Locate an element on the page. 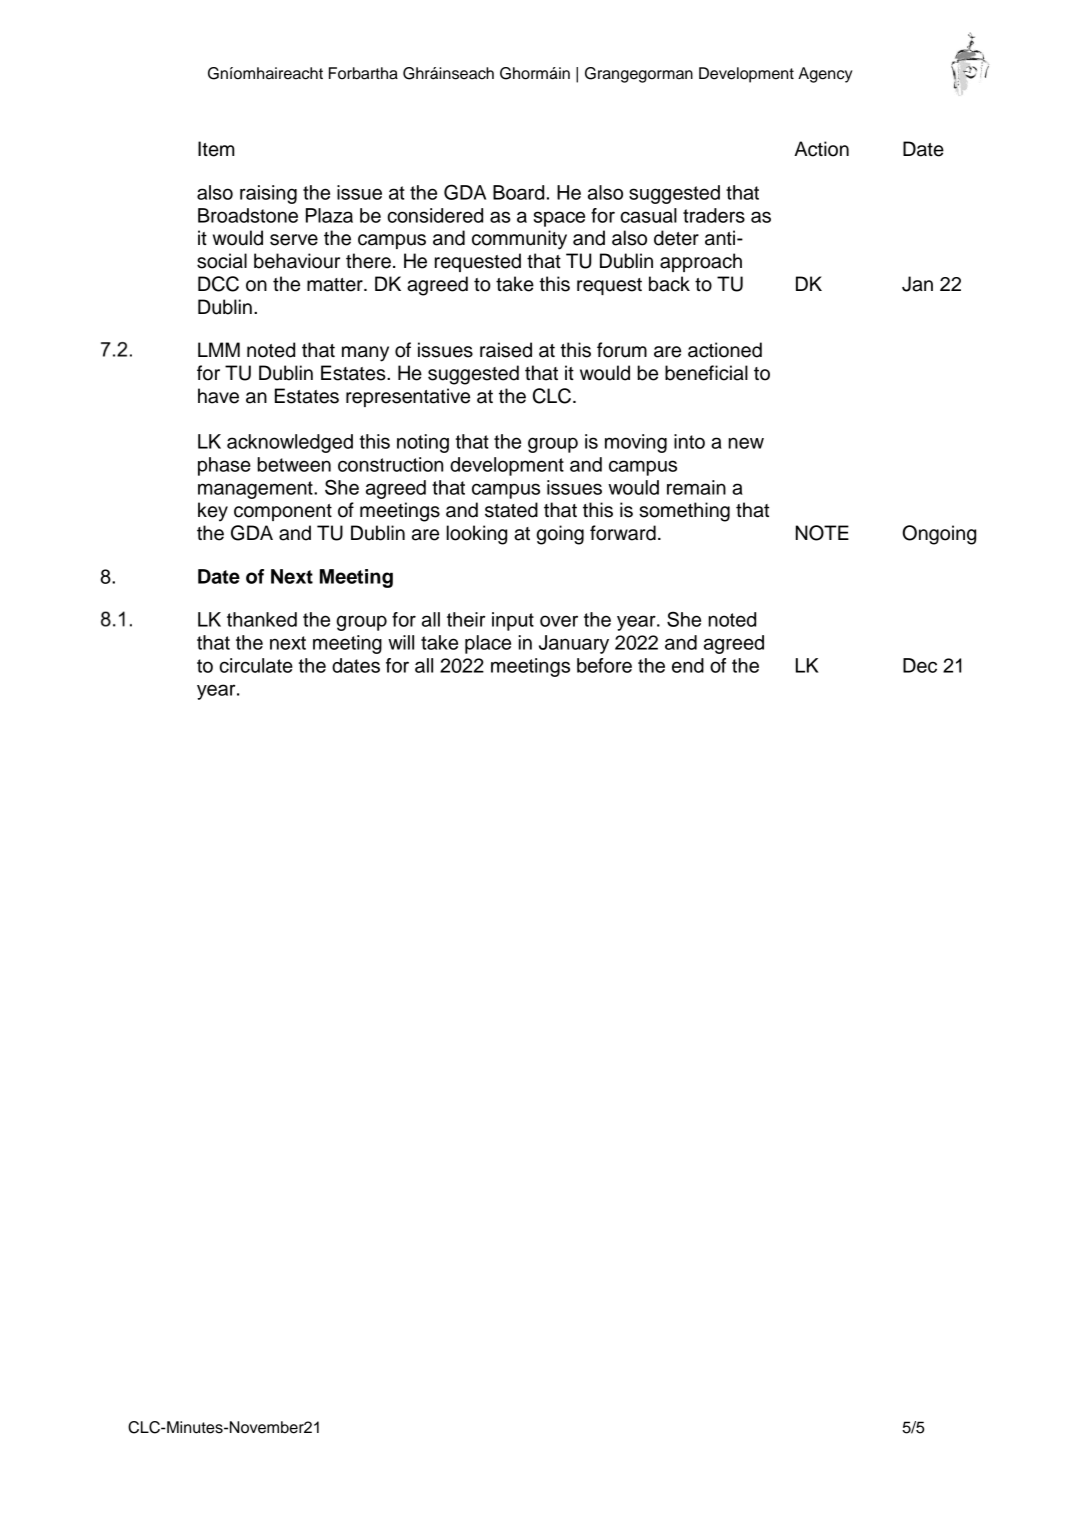 The height and width of the image is (1523, 1077). many is located at coordinates (365, 354).
